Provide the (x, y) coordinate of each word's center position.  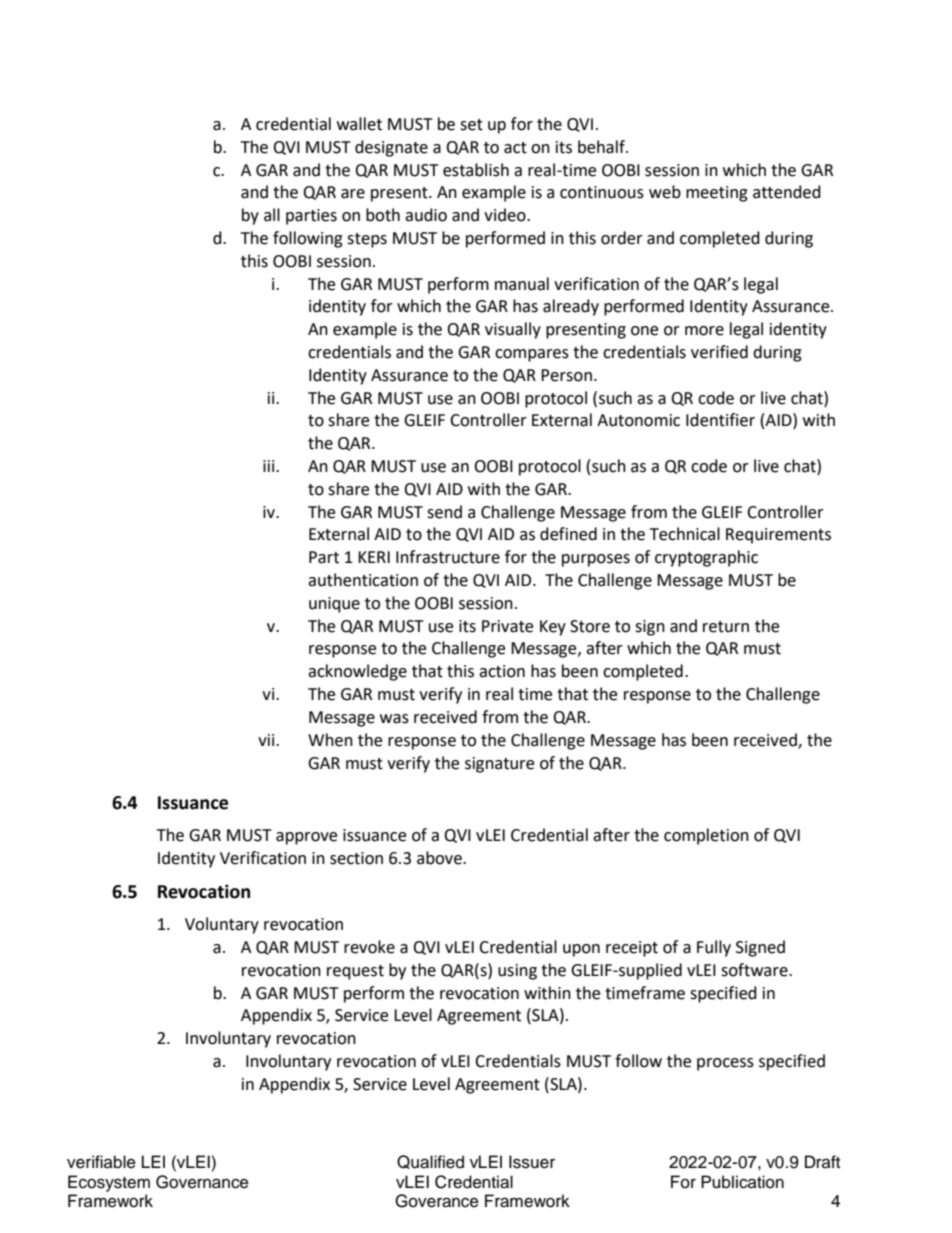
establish (476, 170)
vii (267, 740)
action (502, 671)
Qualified (430, 1162)
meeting (717, 194)
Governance (202, 1182)
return (726, 627)
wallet (359, 124)
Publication (742, 1182)
